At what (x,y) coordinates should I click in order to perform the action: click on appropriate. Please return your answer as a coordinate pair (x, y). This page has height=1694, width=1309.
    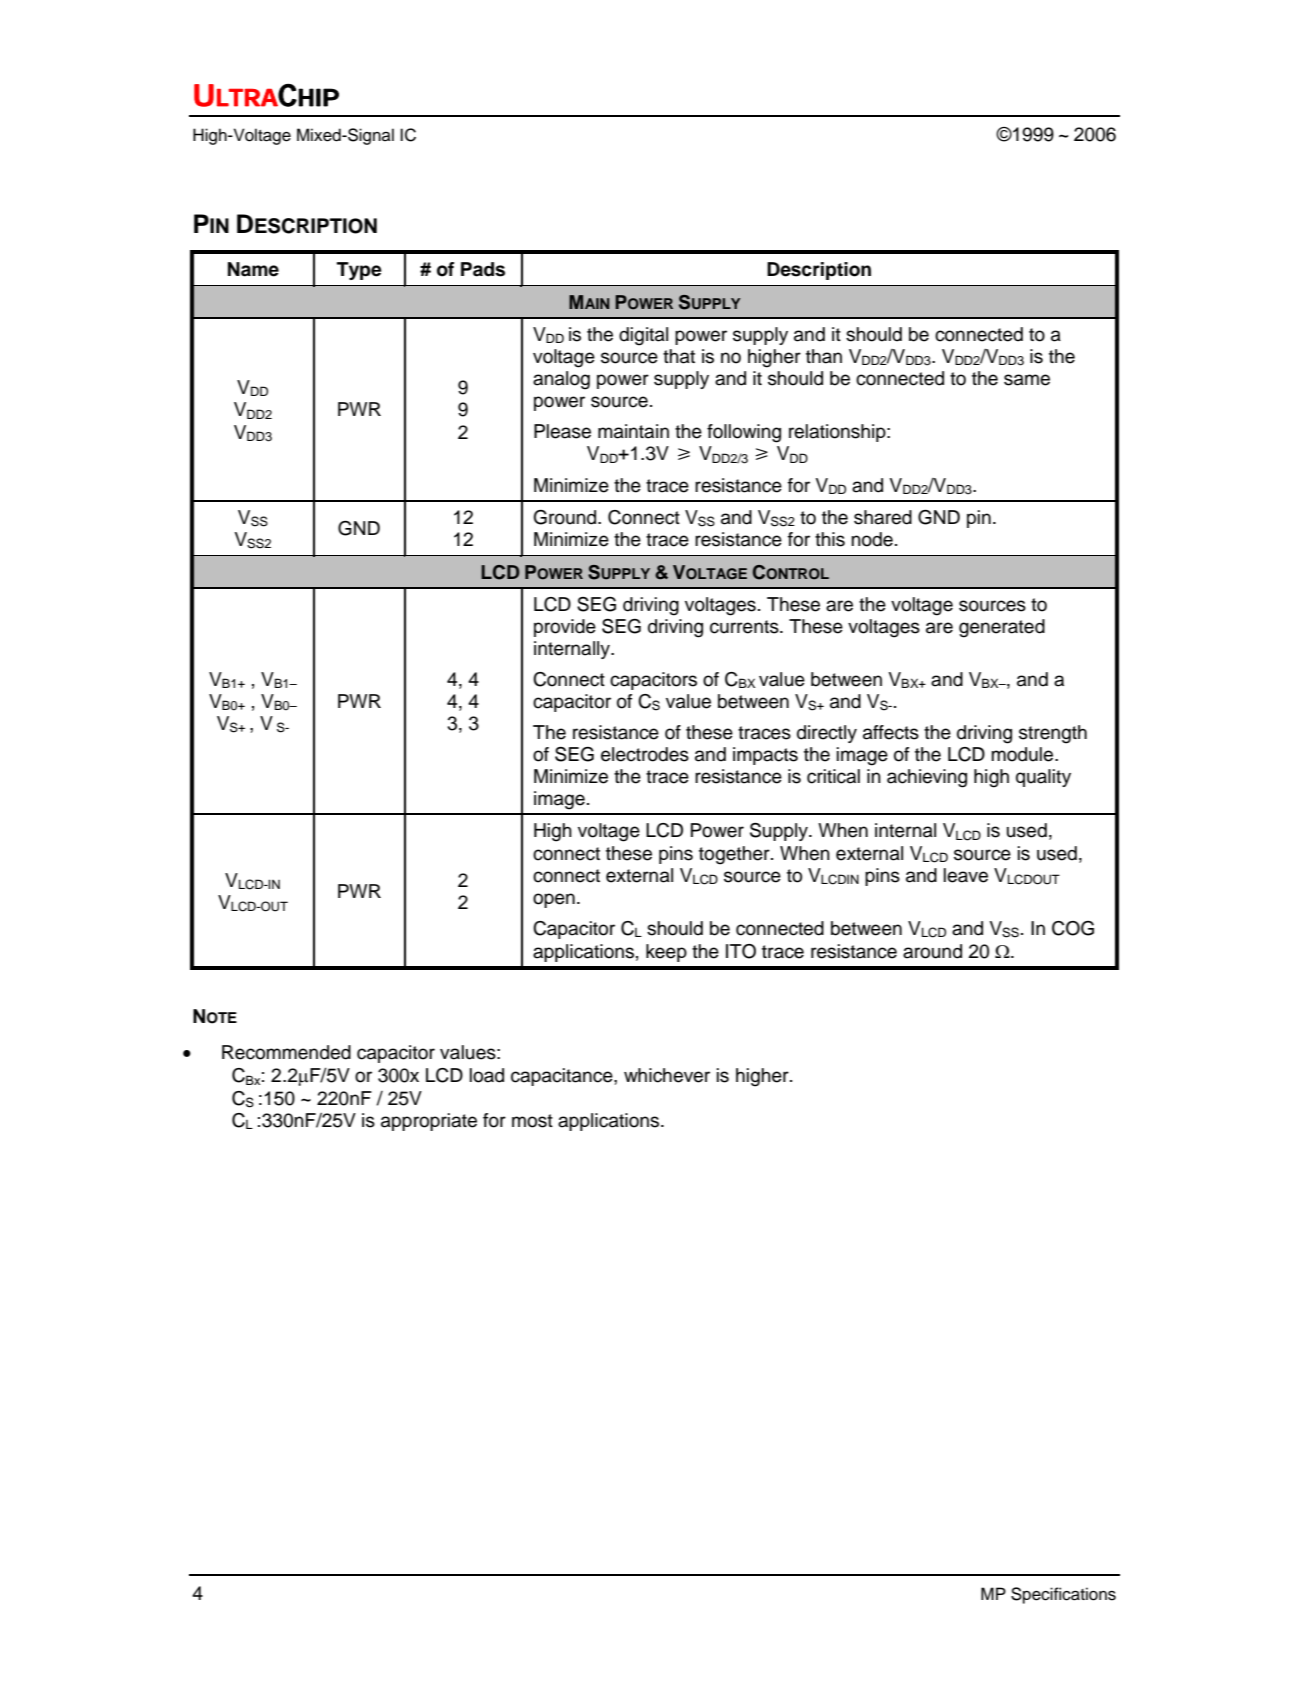
    Looking at the image, I should click on (429, 1122).
